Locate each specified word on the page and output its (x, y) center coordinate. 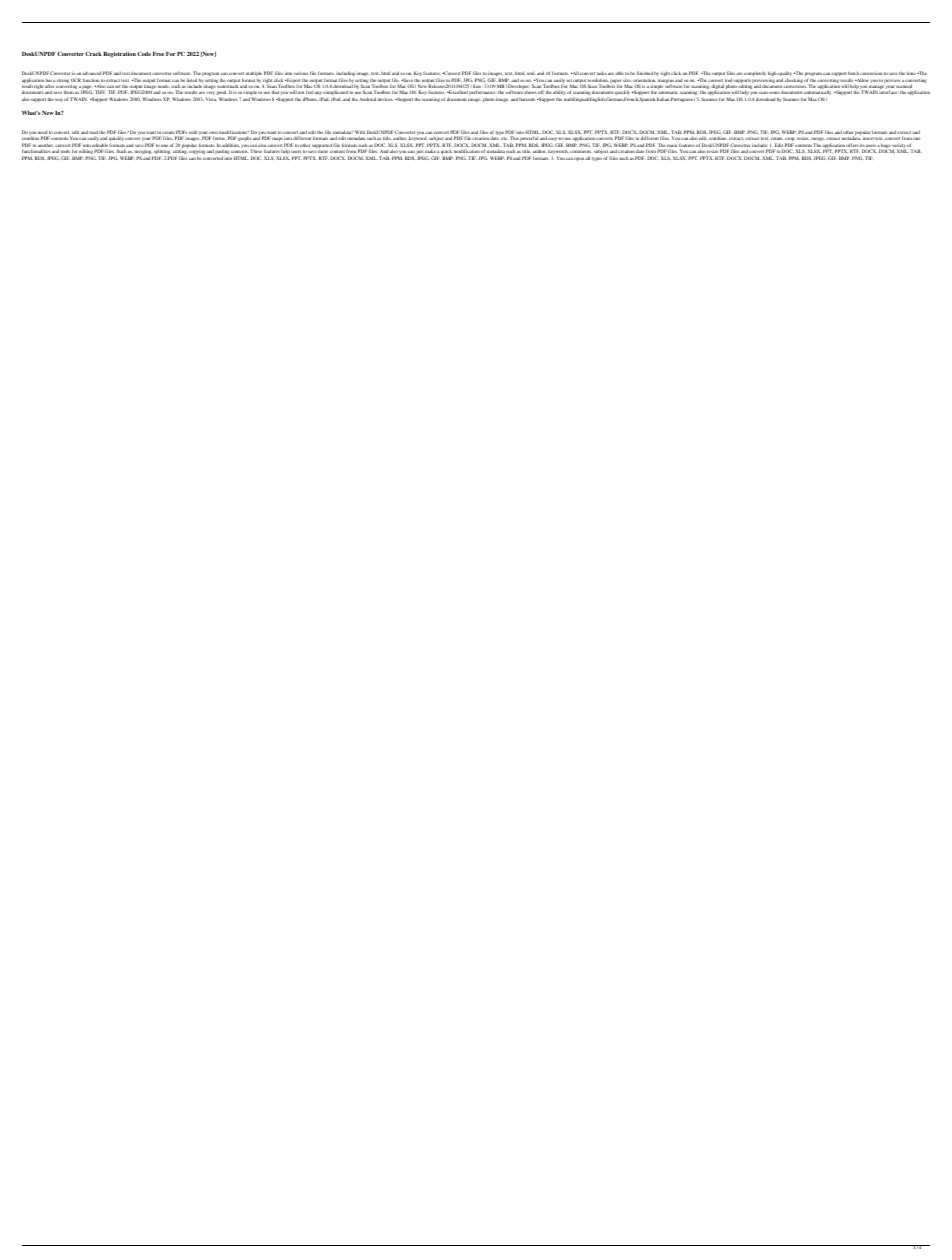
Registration (119, 55)
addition (230, 145)
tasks (602, 73)
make (430, 151)
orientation (644, 80)
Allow (861, 80)
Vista (211, 99)
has (49, 80)
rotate (776, 138)
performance (481, 93)
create (168, 134)
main (672, 146)
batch (853, 73)
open (579, 159)
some (774, 92)
